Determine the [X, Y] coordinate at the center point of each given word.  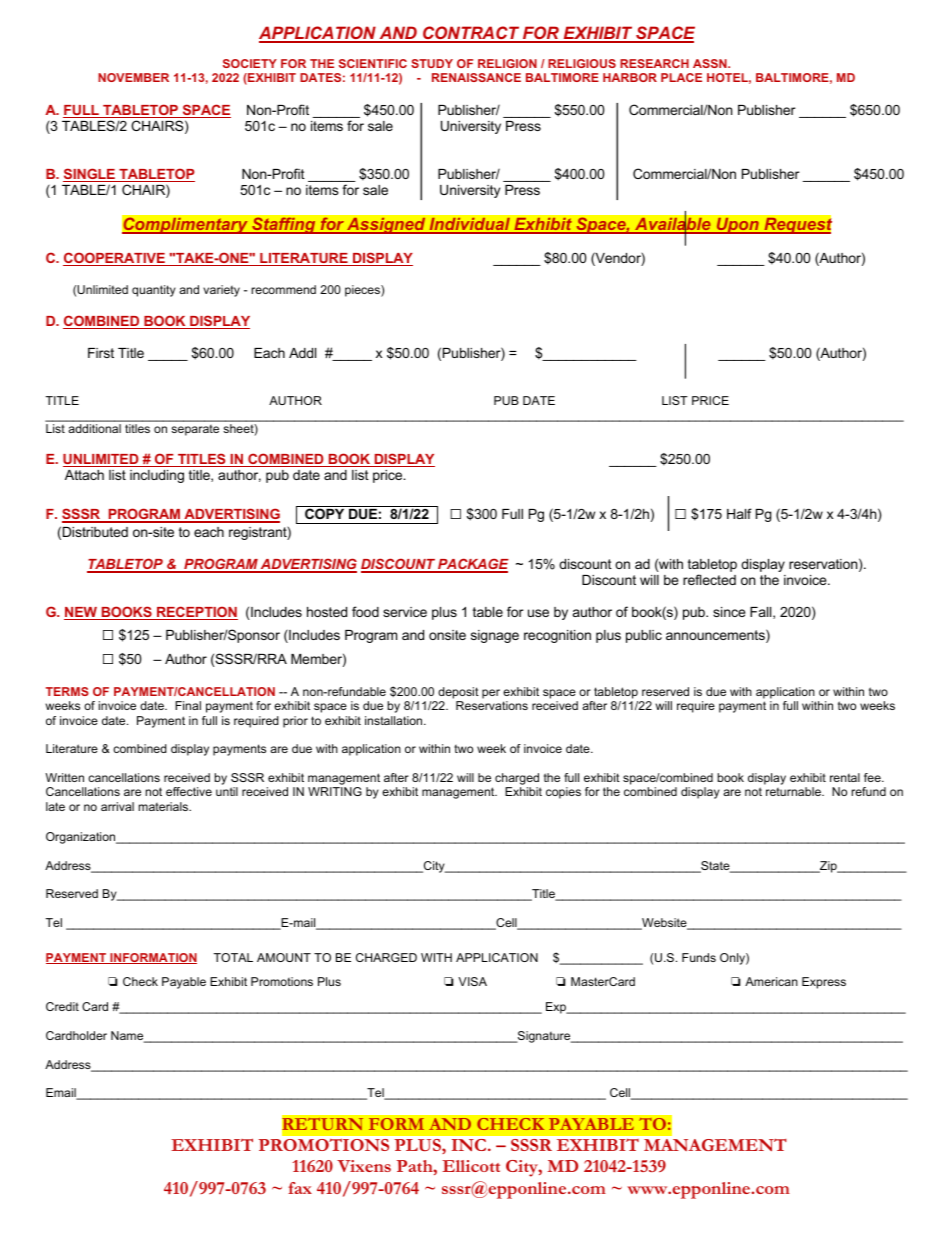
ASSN [711, 63]
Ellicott [471, 1166]
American [771, 981]
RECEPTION [196, 613]
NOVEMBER [133, 77]
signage [495, 636]
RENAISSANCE [476, 77]
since [729, 612]
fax [300, 1188]
